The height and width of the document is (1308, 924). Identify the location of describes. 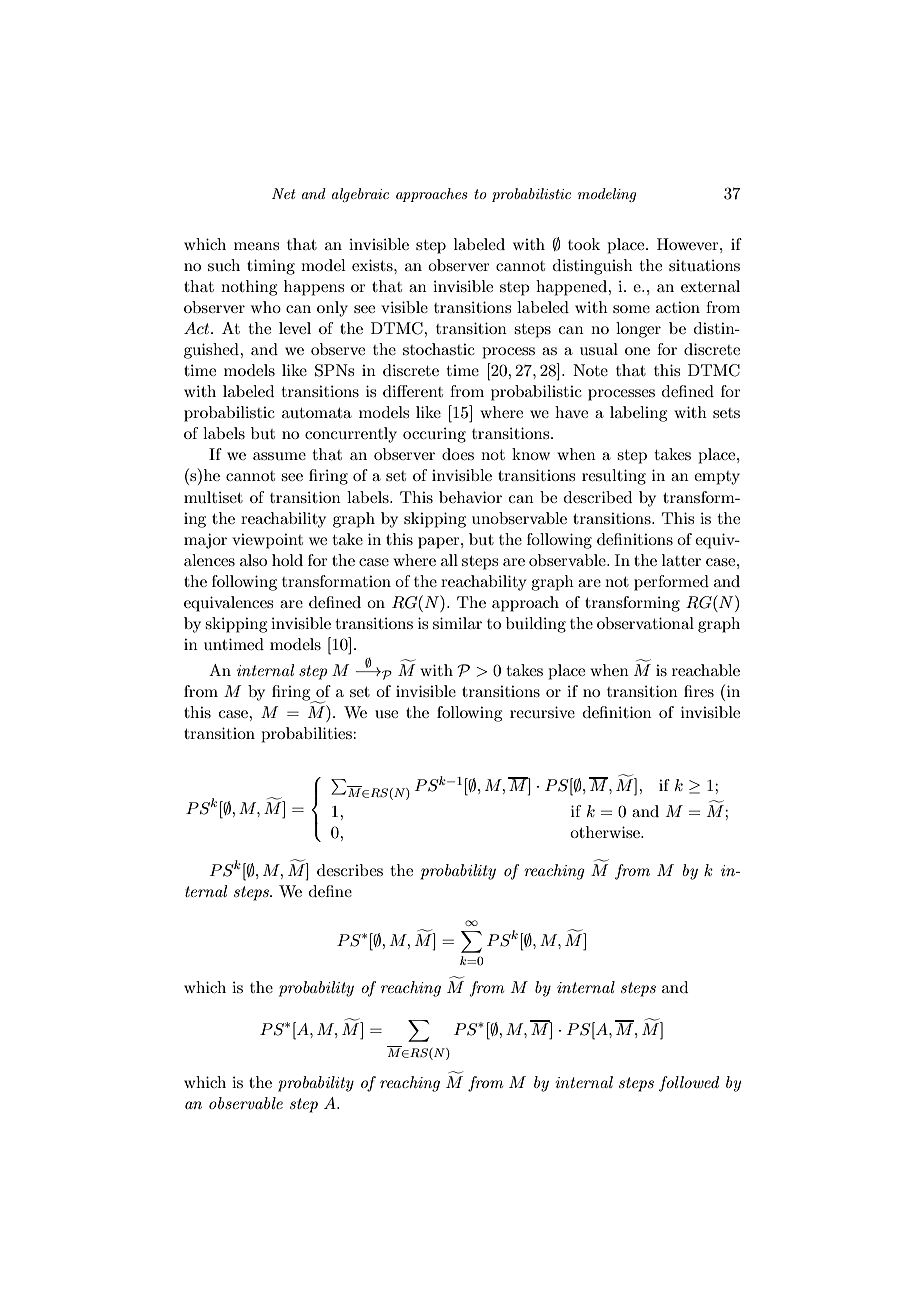
(350, 870).
